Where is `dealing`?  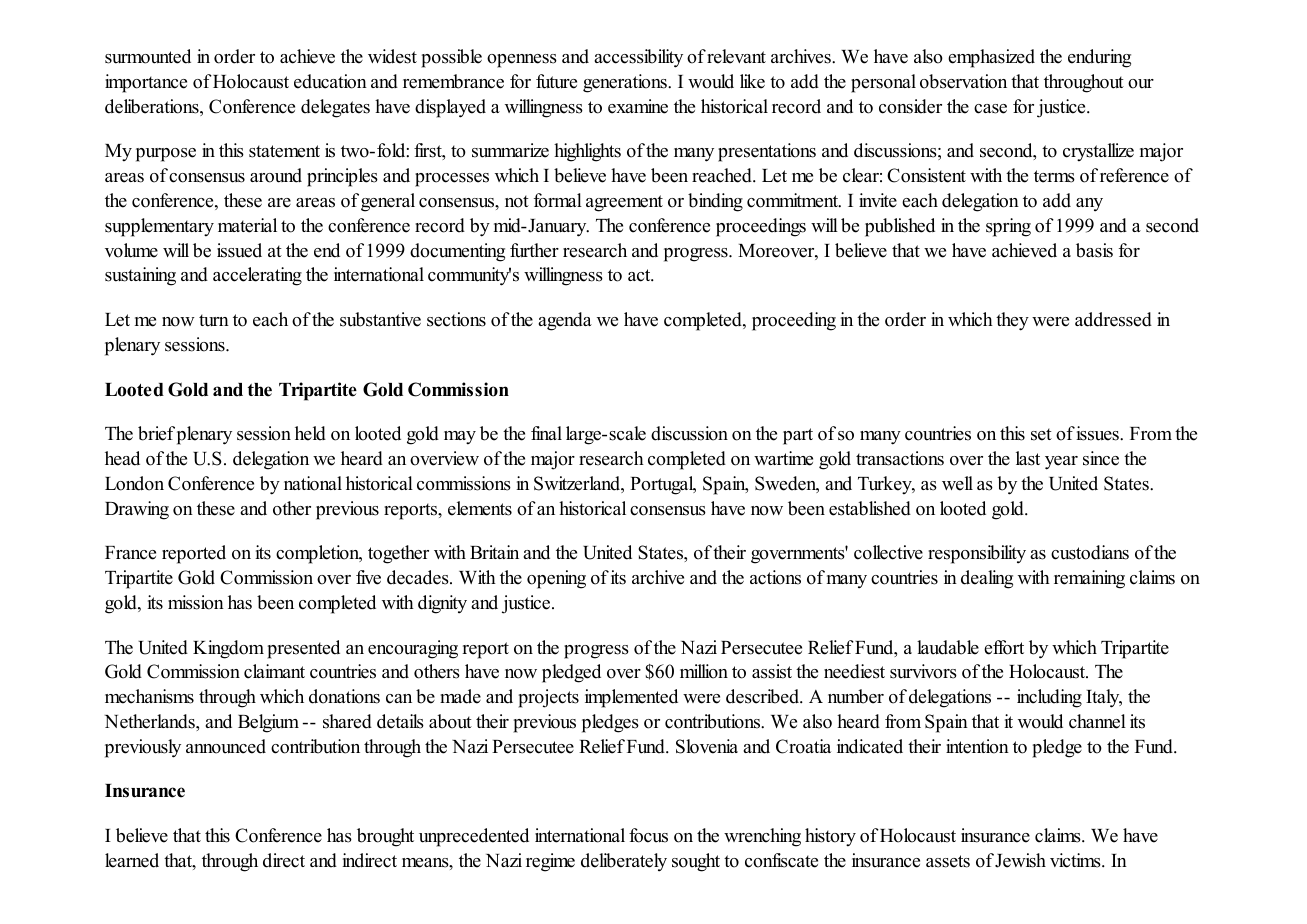
dealing is located at coordinates (987, 579).
